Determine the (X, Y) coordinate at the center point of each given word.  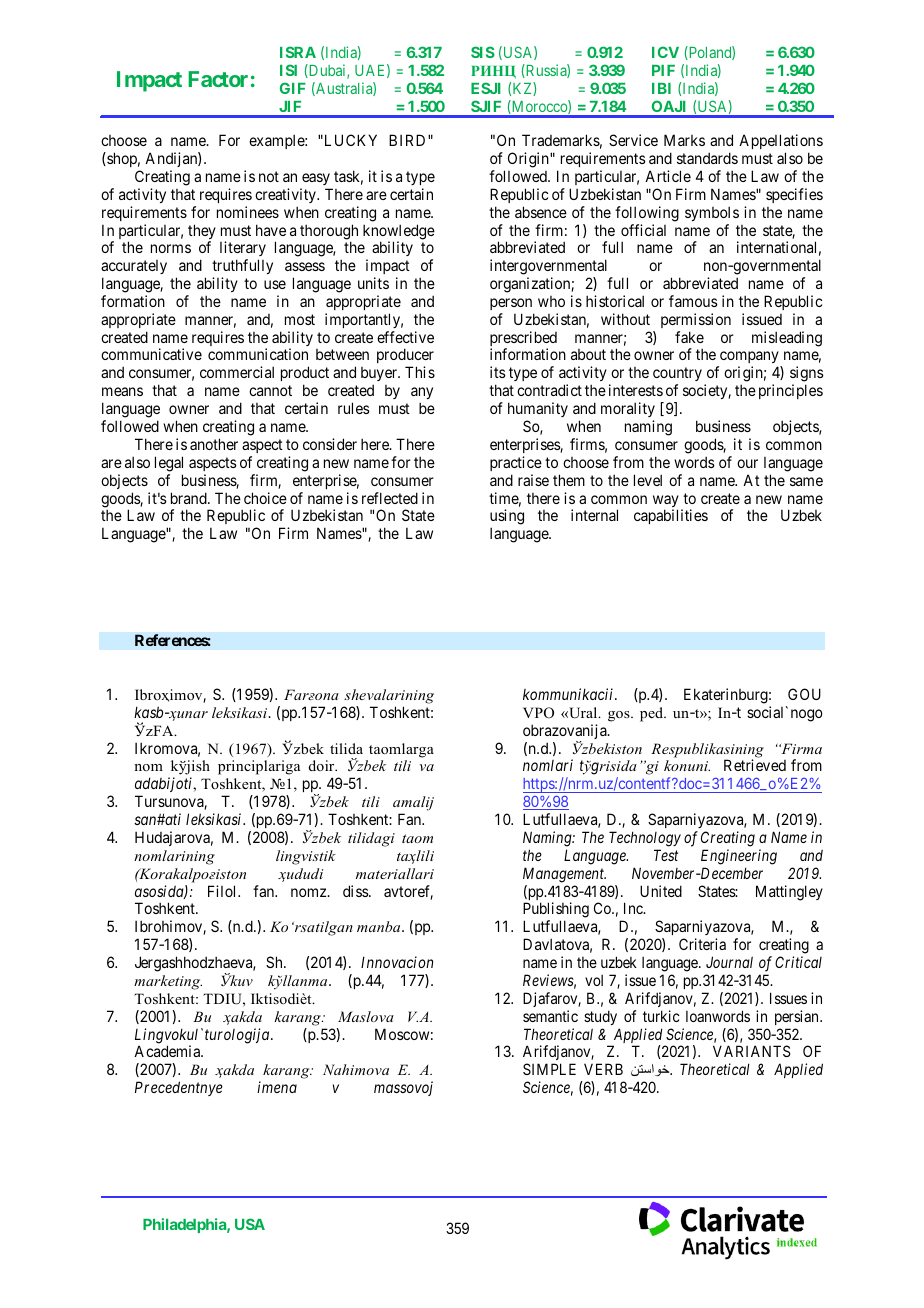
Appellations (781, 143)
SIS (483, 52)
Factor (218, 79)
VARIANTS (751, 1051)
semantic (550, 1016)
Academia (168, 1051)
